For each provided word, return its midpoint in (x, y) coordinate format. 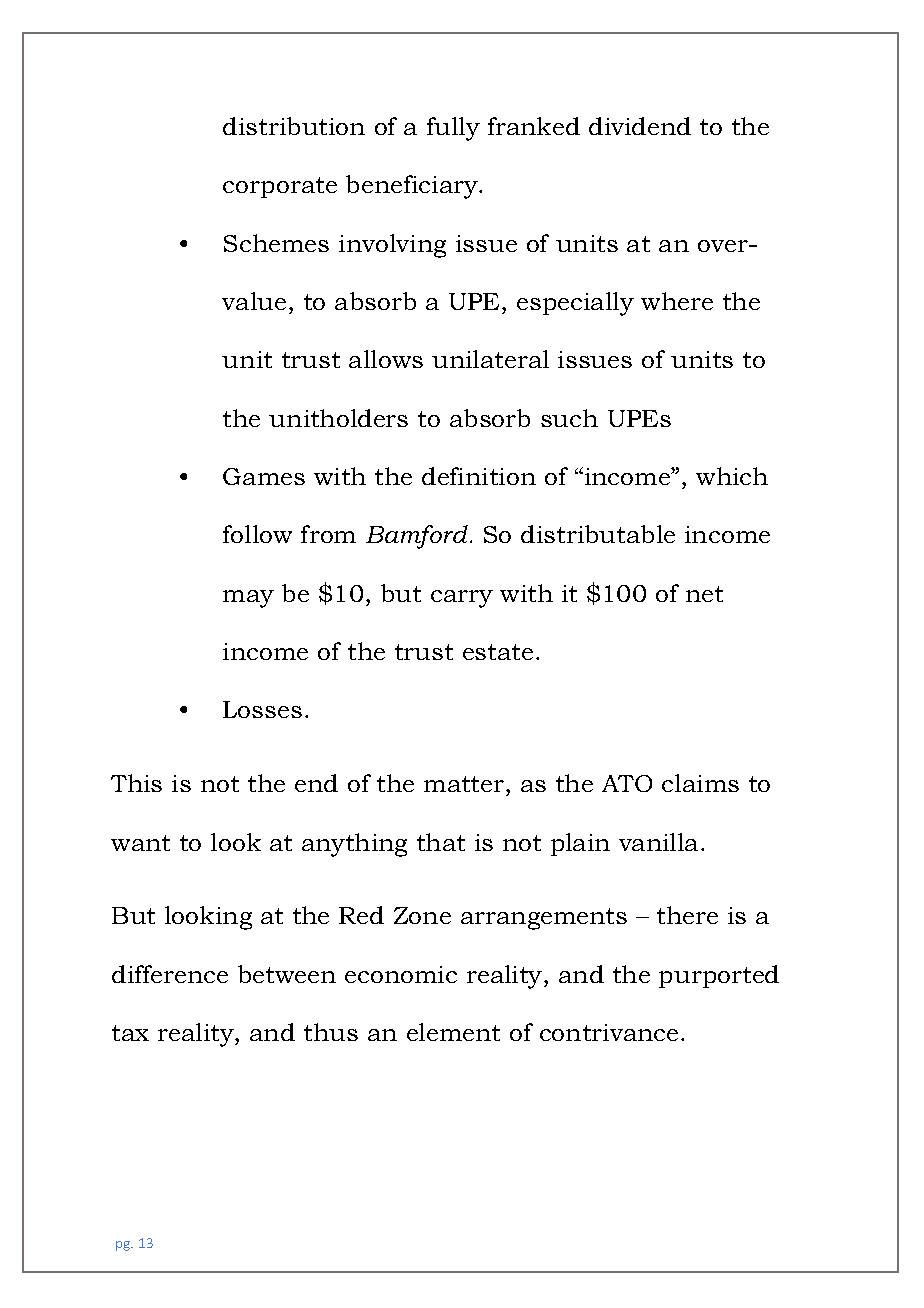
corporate (280, 187)
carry (462, 599)
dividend (640, 126)
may (248, 599)
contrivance (609, 1032)
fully (453, 129)
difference (170, 974)
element (453, 1032)
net (704, 594)
